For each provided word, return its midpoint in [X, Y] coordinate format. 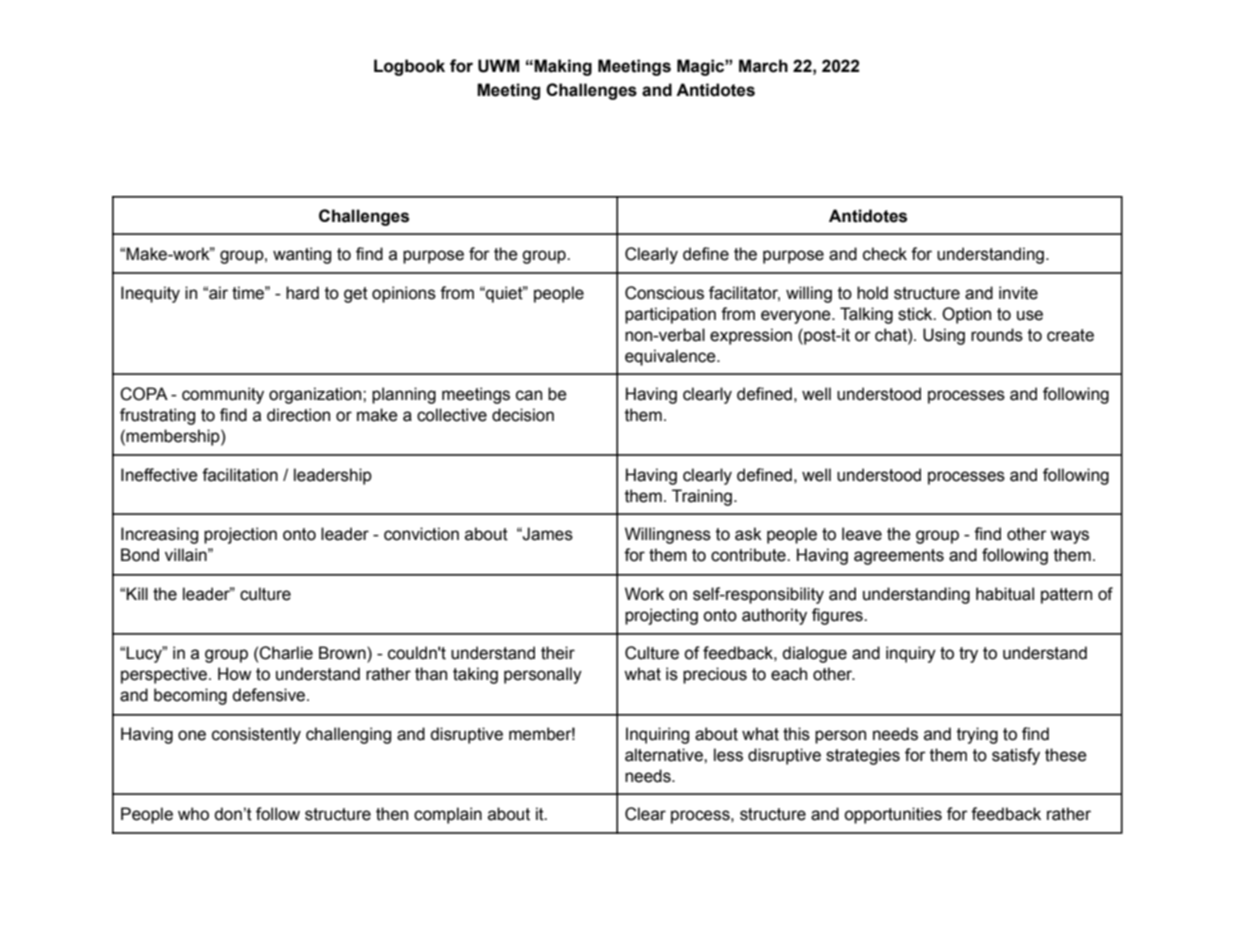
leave [862, 534]
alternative [665, 755]
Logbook [409, 67]
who [193, 814]
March [763, 66]
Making [562, 67]
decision [523, 415]
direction [298, 415]
